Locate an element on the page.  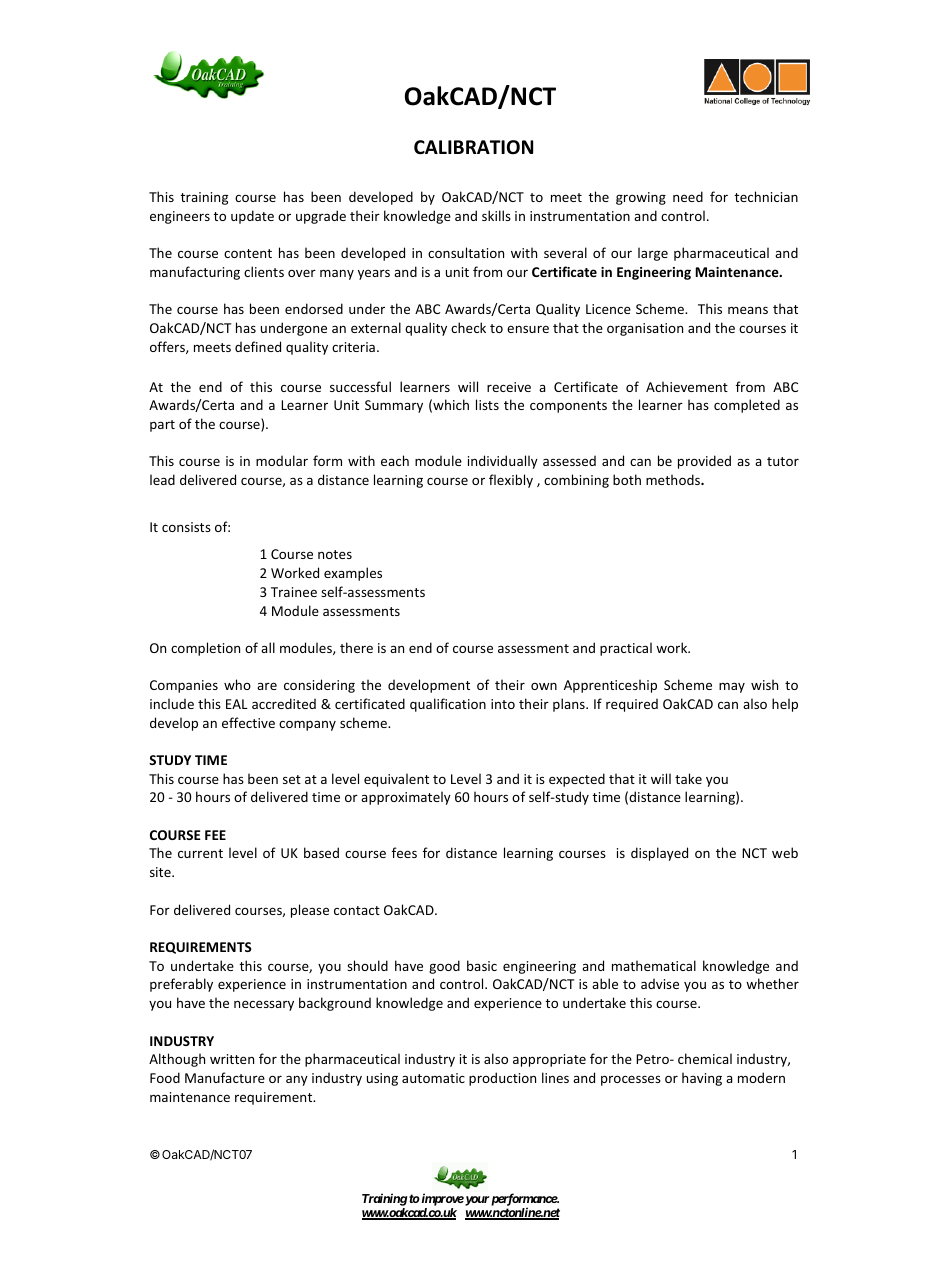
production is located at coordinates (502, 1079).
